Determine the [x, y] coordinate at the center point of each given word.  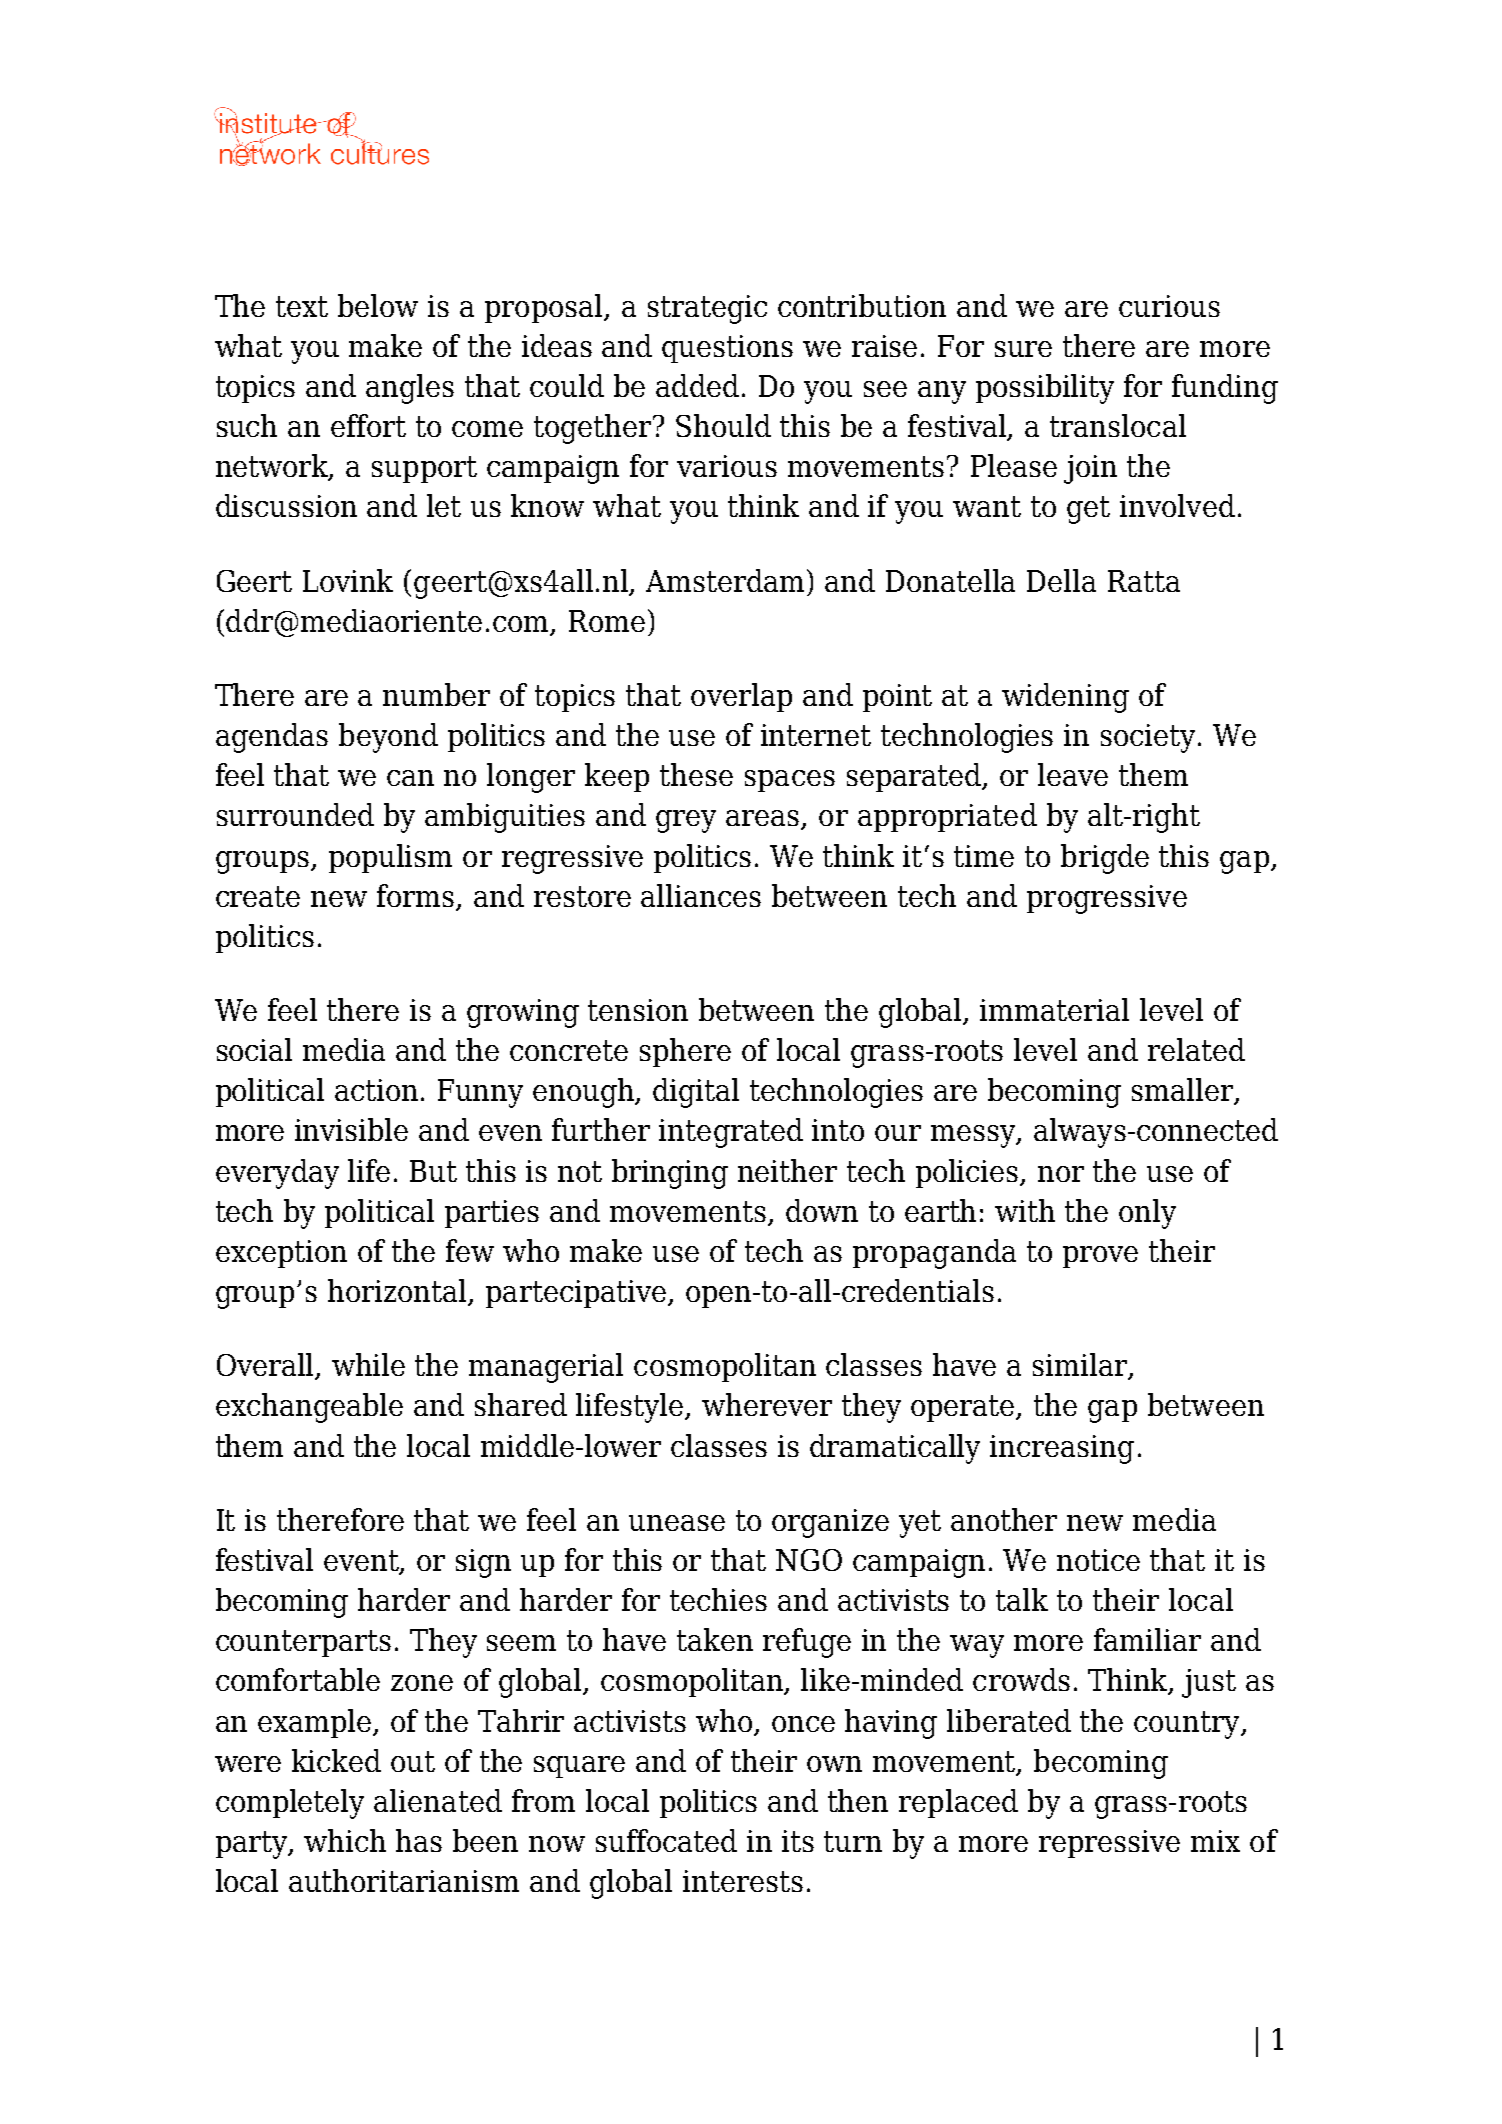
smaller [1184, 1091]
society [1148, 738]
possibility [1045, 389]
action [376, 1090]
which [345, 1840]
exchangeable [309, 1408]
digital [696, 1093]
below [378, 305]
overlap [741, 697]
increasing [1062, 1449]
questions [727, 349]
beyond [388, 738]
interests [743, 1881]
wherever [767, 1404]
